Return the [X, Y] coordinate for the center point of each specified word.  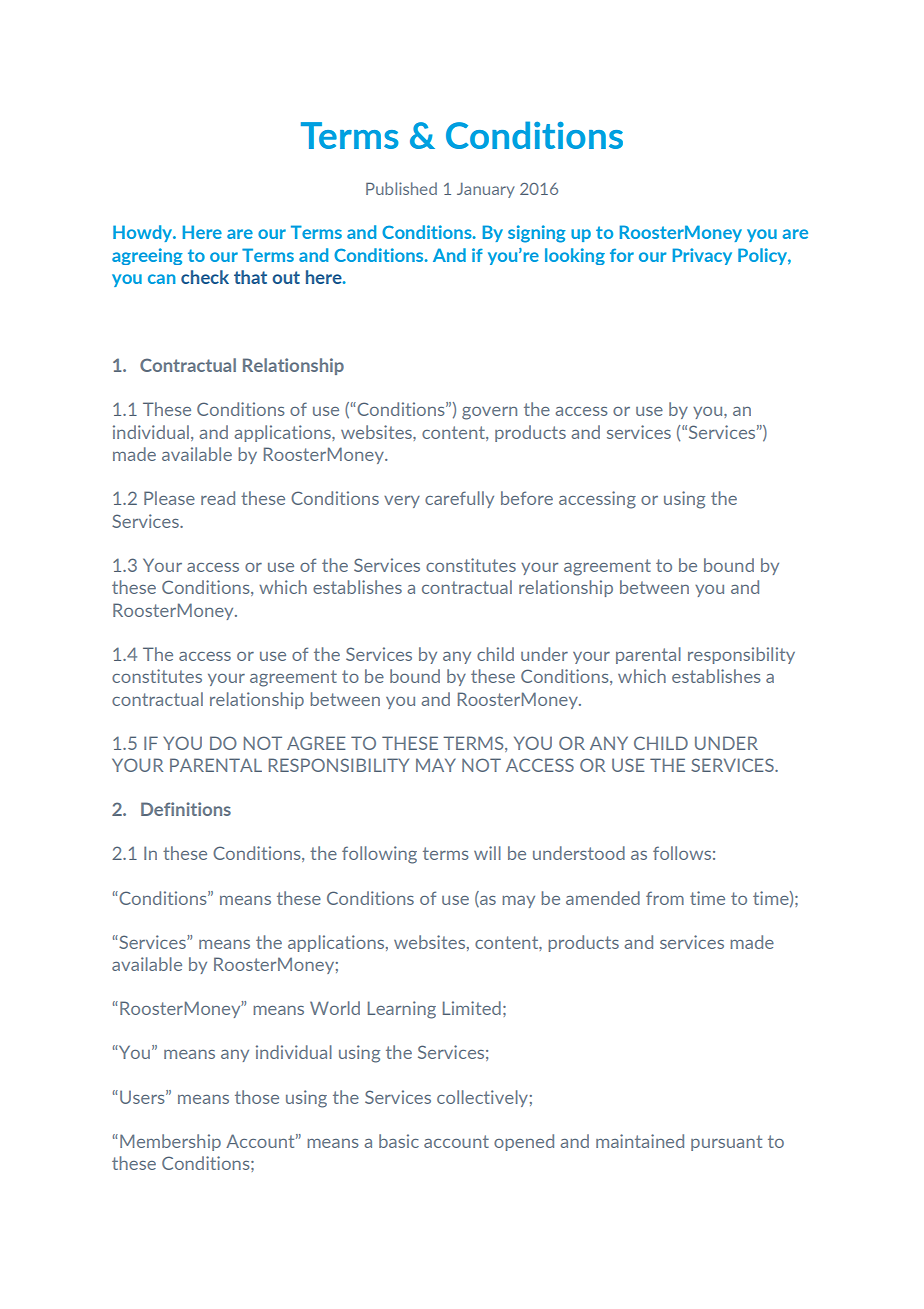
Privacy [702, 256]
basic [399, 1141]
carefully [459, 499]
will [487, 853]
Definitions [186, 809]
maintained [640, 1141]
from [665, 898]
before [527, 498]
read [218, 498]
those [257, 1097]
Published [401, 188]
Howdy [144, 233]
